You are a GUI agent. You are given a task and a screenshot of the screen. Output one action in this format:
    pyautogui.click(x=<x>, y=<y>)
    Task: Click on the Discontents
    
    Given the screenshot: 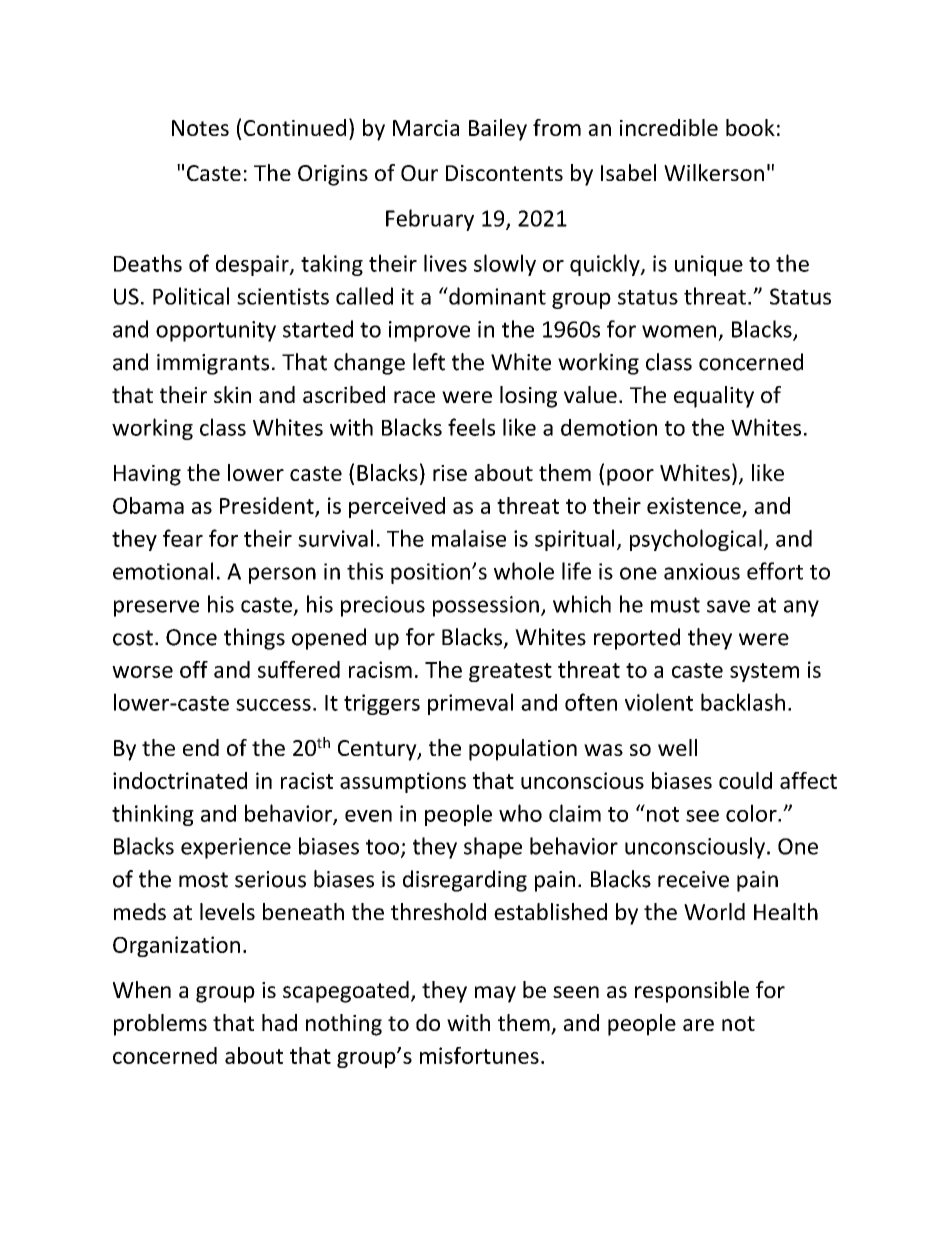 What is the action you would take?
    pyautogui.click(x=504, y=173)
